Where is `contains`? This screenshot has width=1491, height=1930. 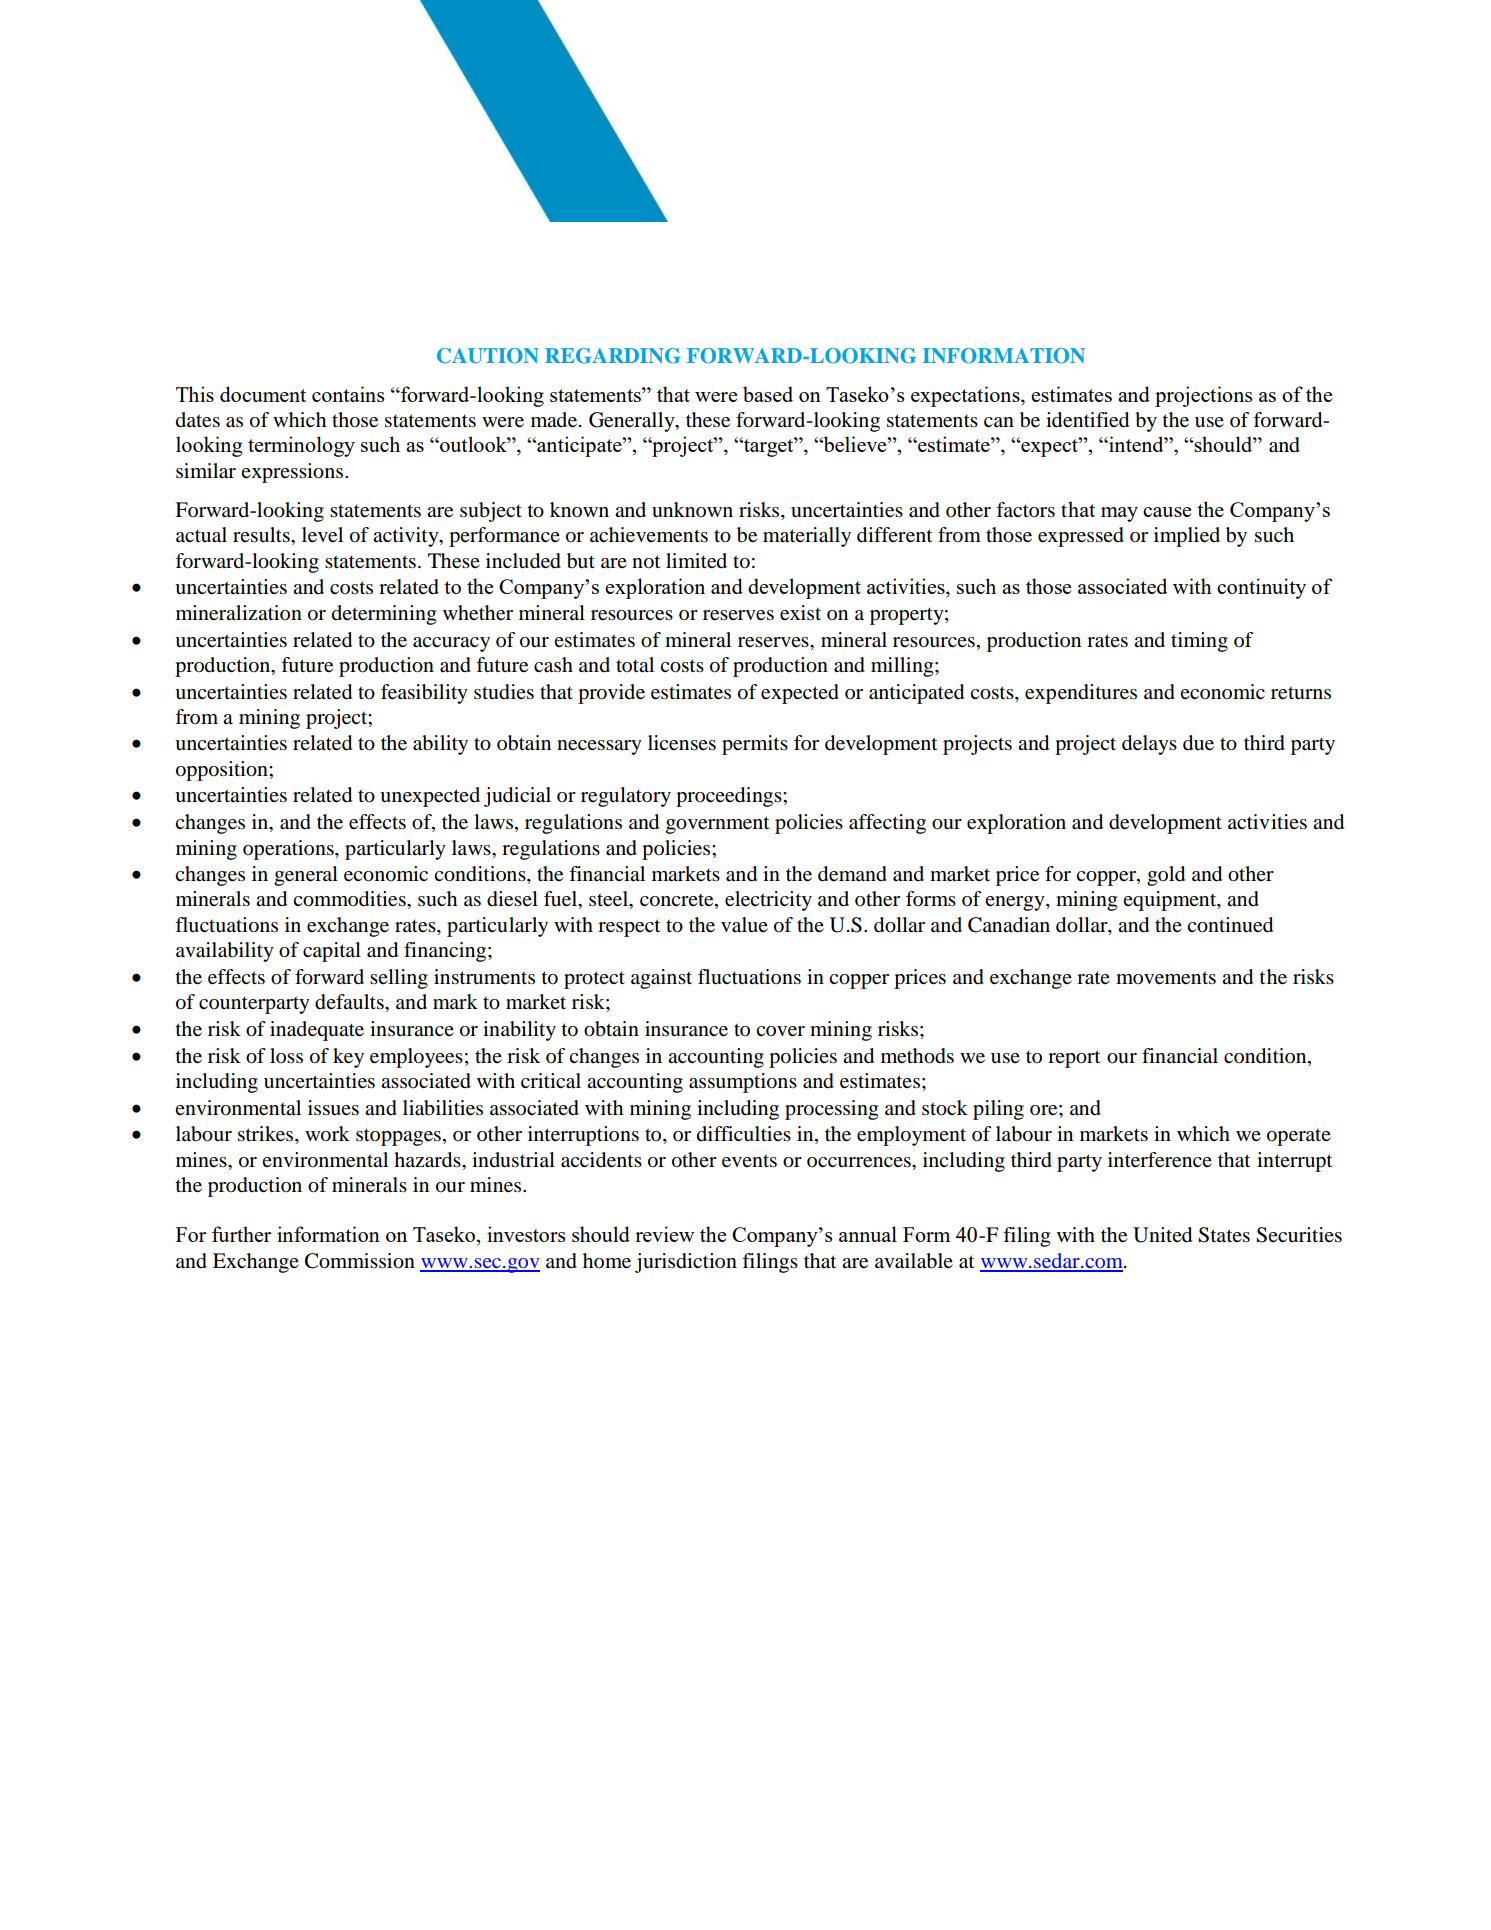
contains is located at coordinates (348, 394).
